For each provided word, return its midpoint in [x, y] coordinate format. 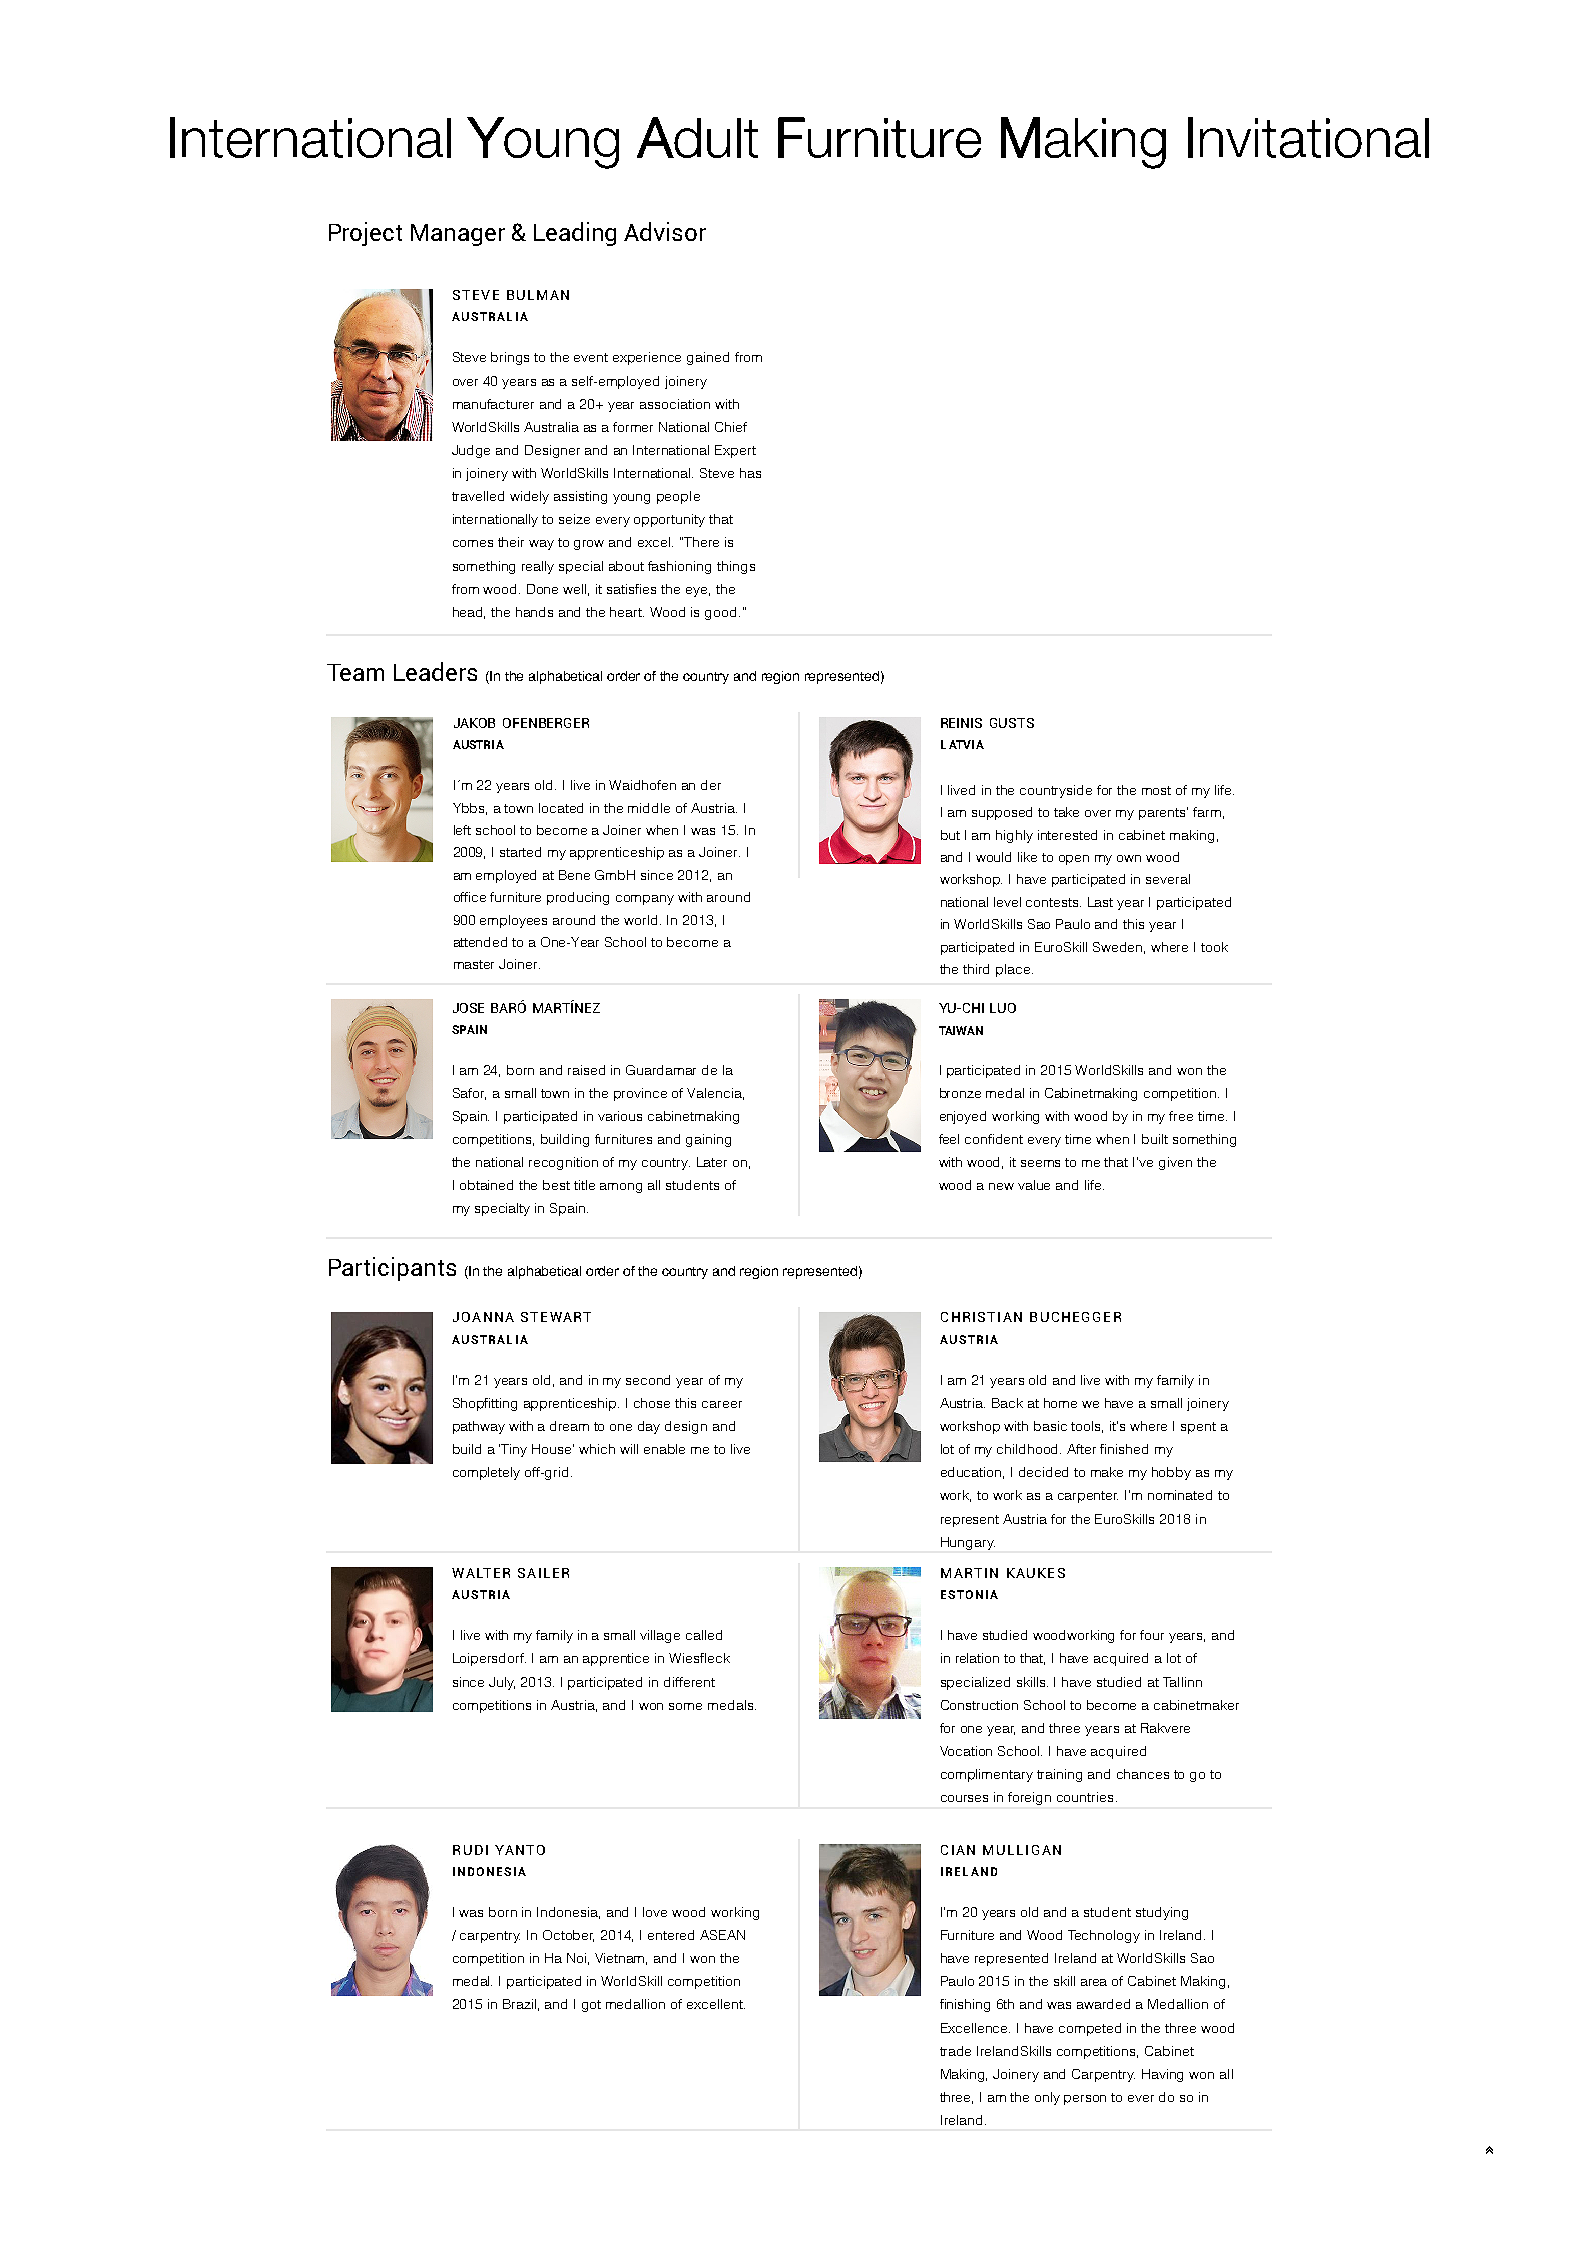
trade [955, 2051]
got [591, 2006]
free [1181, 1116]
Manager [458, 235]
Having [1162, 2075]
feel [949, 1139]
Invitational [1308, 137]
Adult [697, 137]
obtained [486, 1185]
